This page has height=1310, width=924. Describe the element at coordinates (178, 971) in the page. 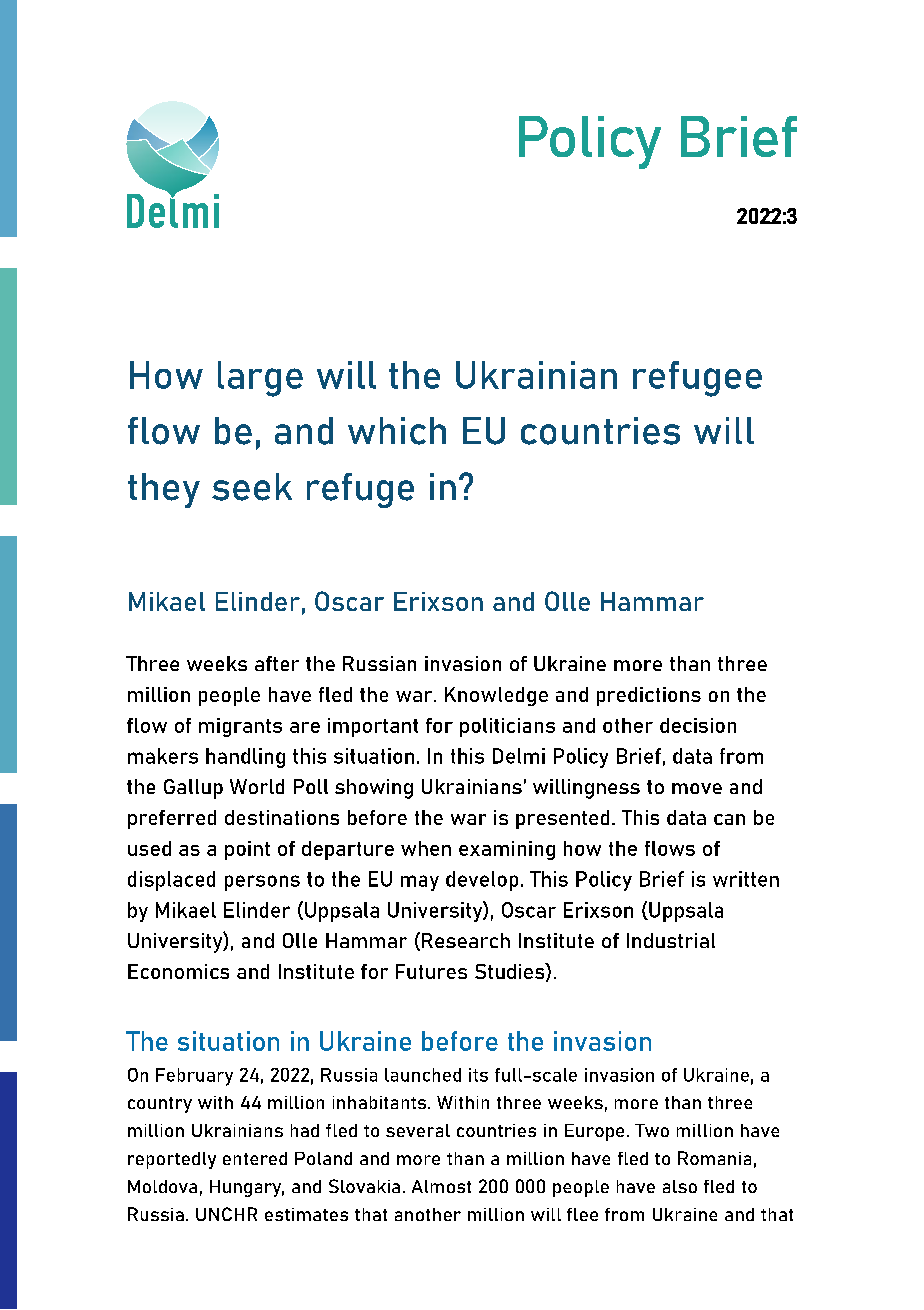

I see `Economics` at that location.
